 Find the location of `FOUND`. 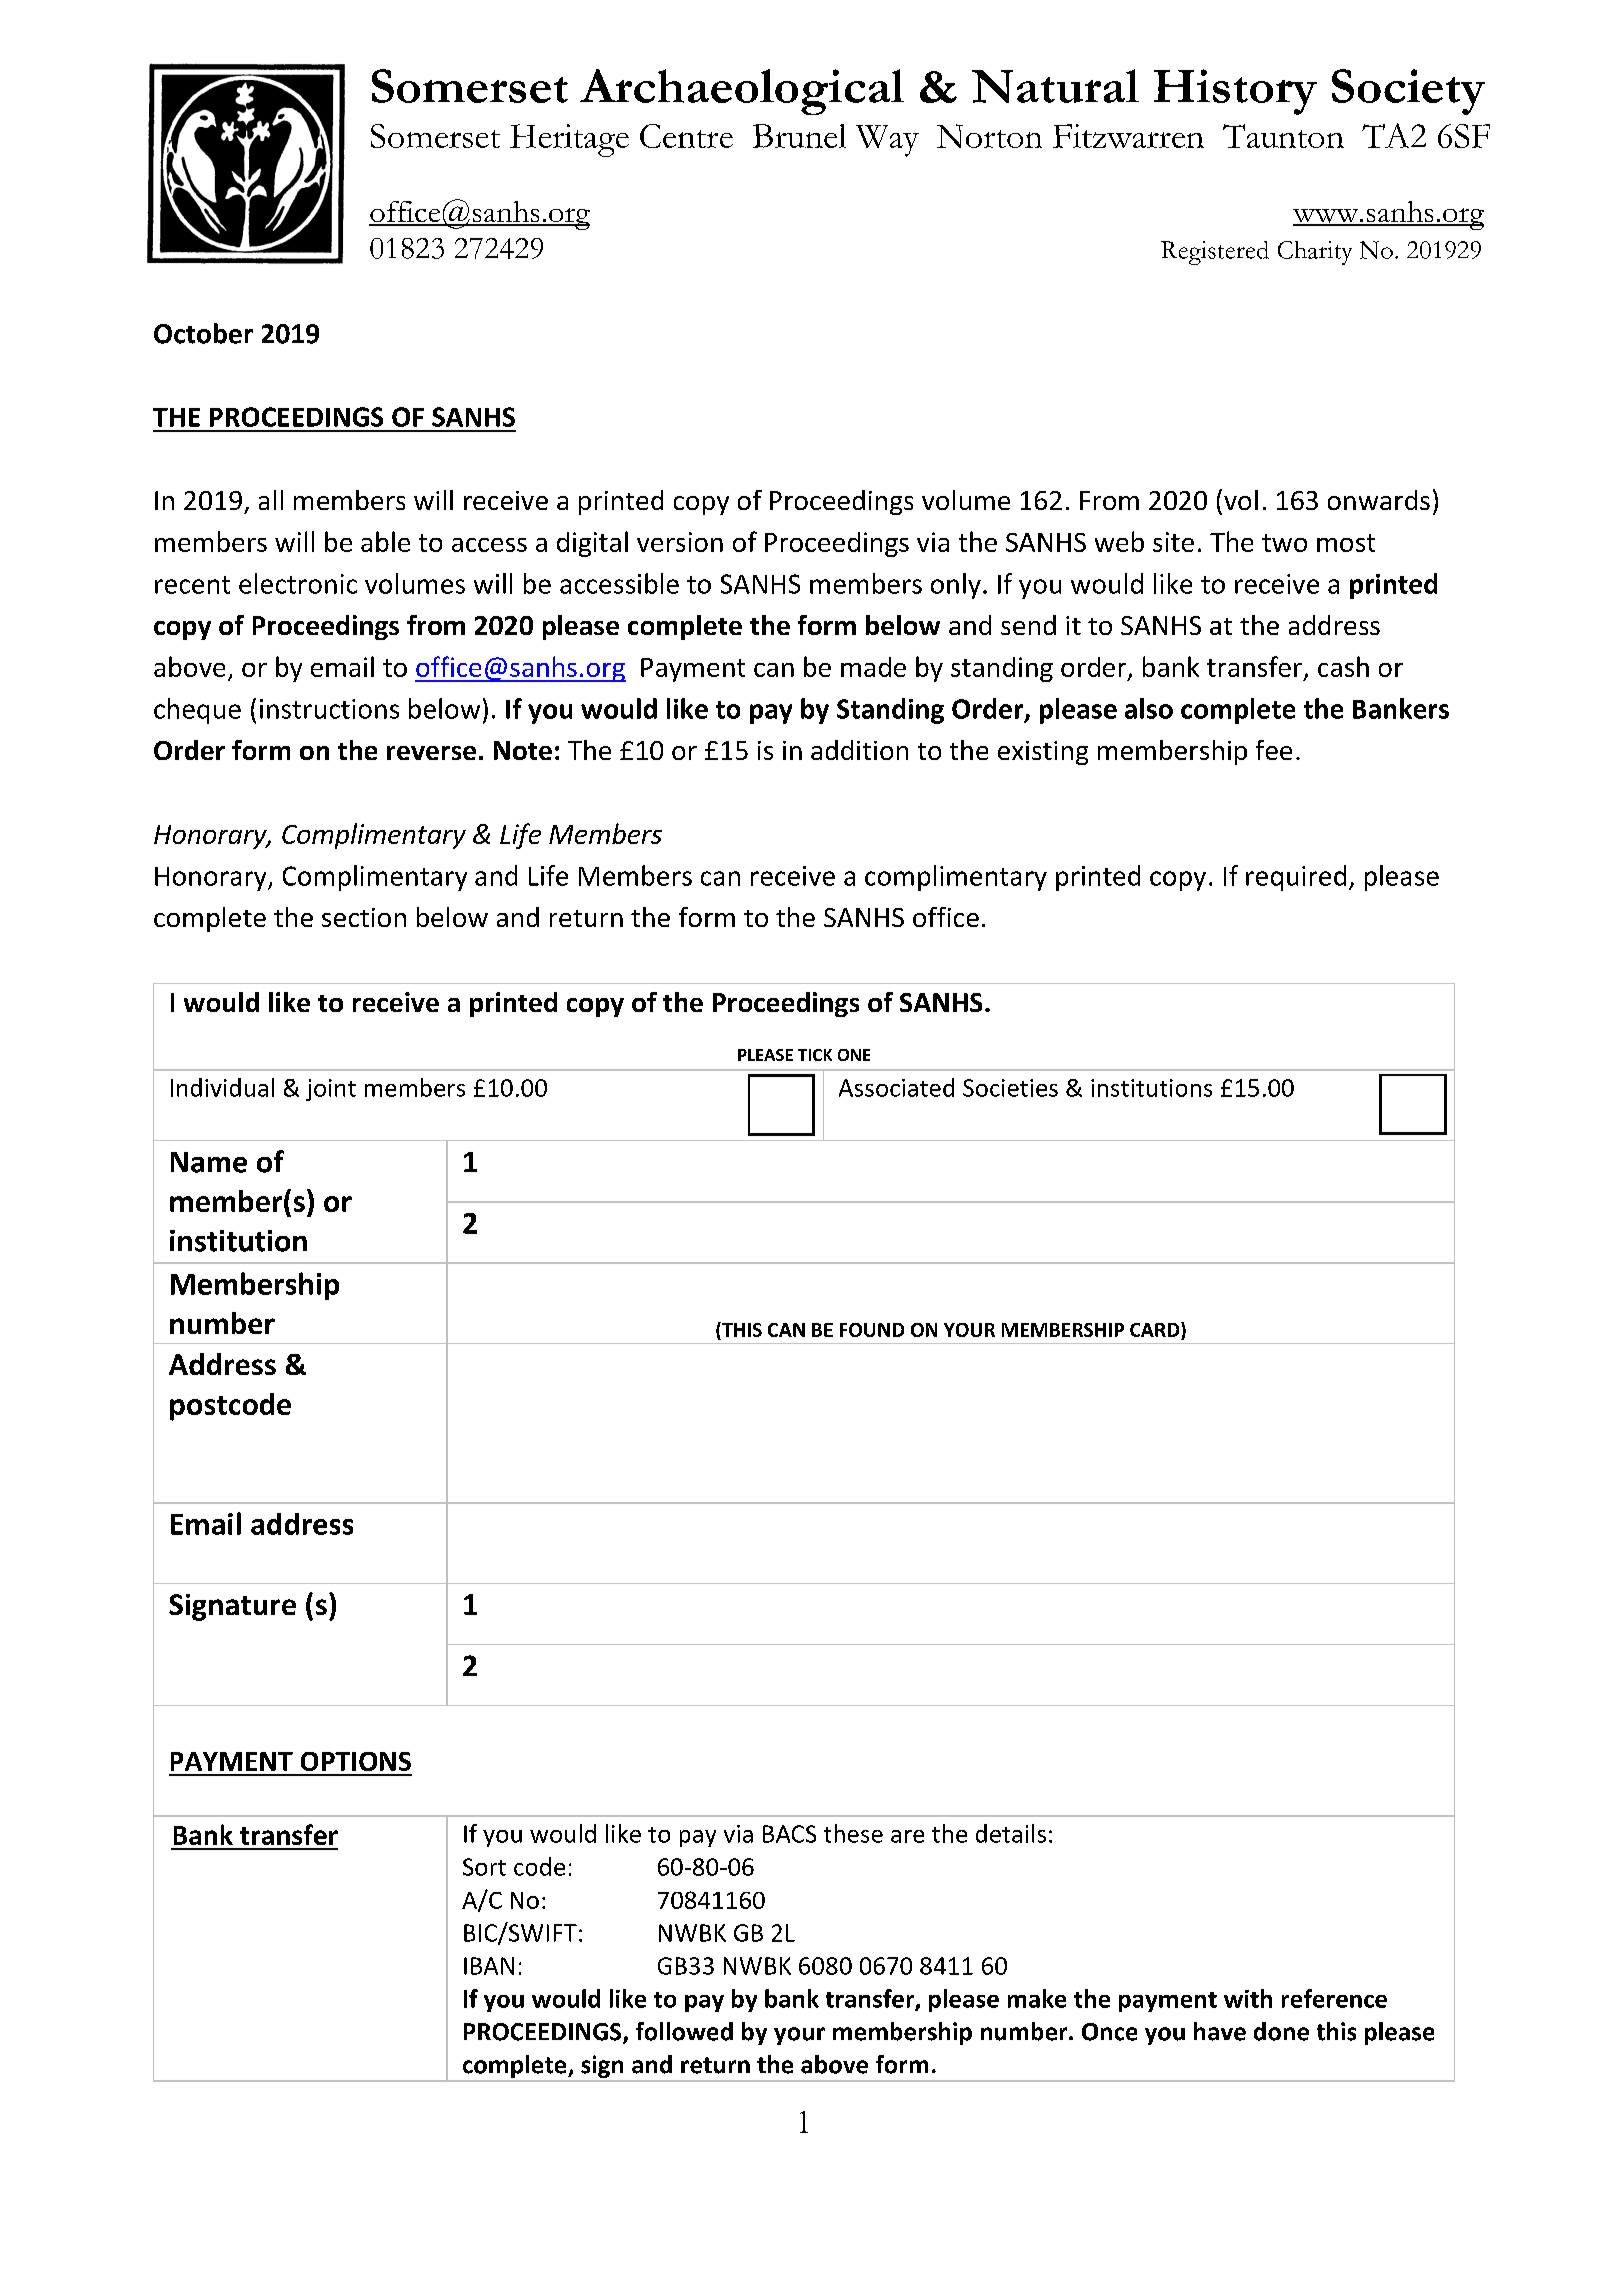

FOUND is located at coordinates (872, 1330).
